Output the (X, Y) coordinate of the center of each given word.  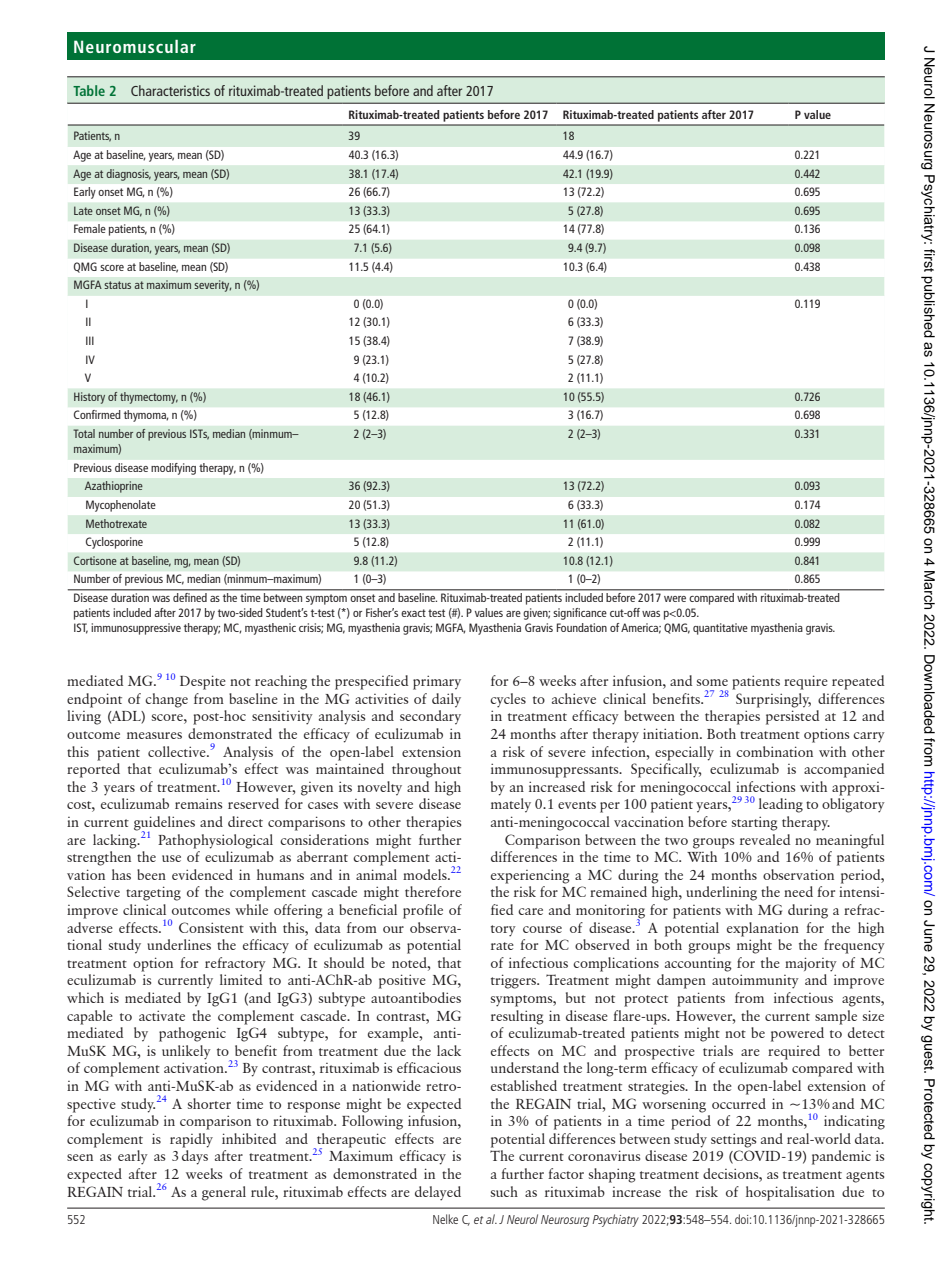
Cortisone (95, 560)
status (117, 285)
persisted (792, 717)
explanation (763, 929)
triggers (515, 981)
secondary (430, 717)
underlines (179, 944)
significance (580, 614)
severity (212, 286)
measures (154, 735)
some (712, 682)
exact (413, 613)
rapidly (191, 1140)
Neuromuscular (135, 46)
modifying (173, 469)
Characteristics (170, 90)
